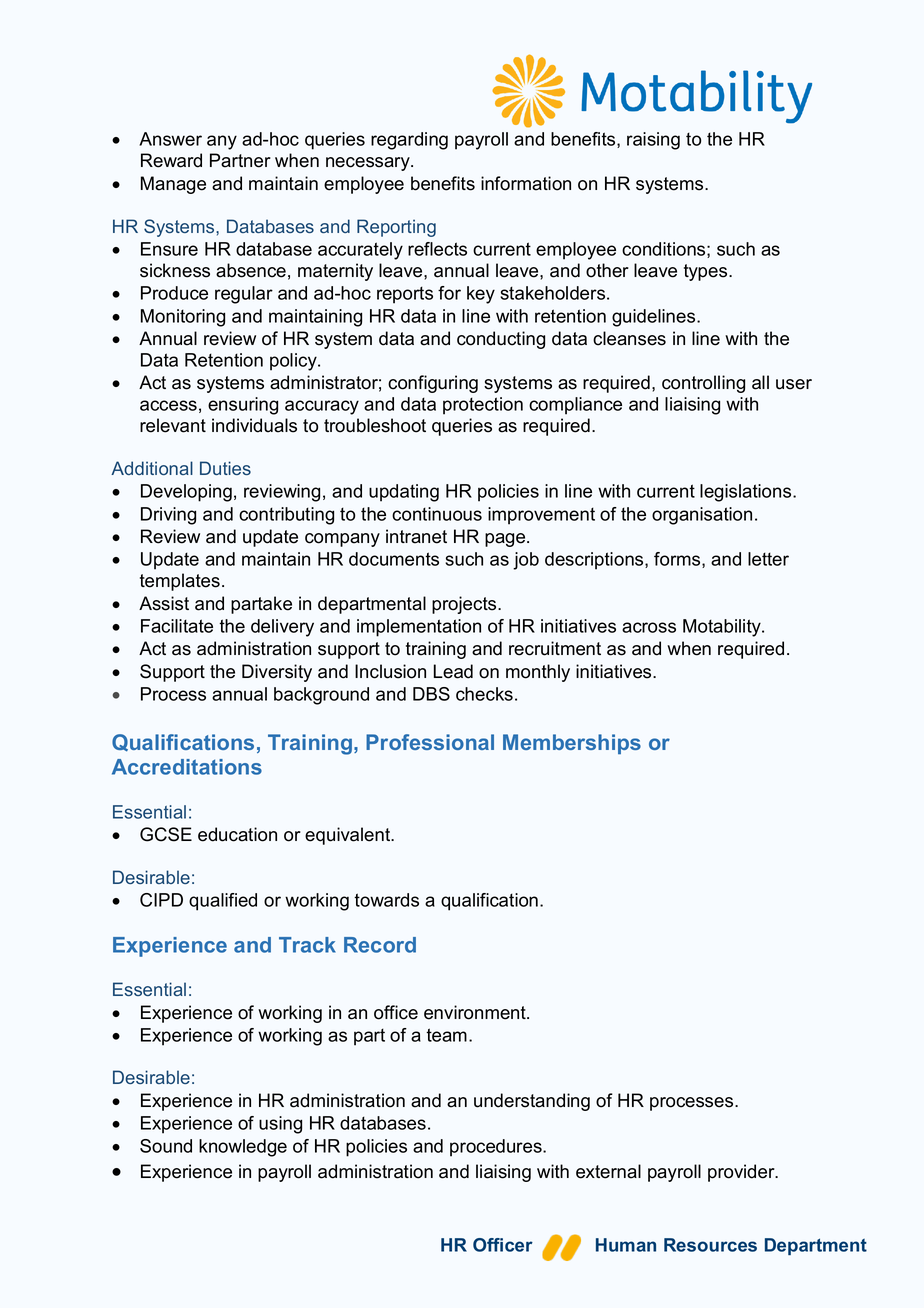 This screenshot has width=924, height=1308. Describe the element at coordinates (243, 1148) in the screenshot. I see `knowledge` at that location.
